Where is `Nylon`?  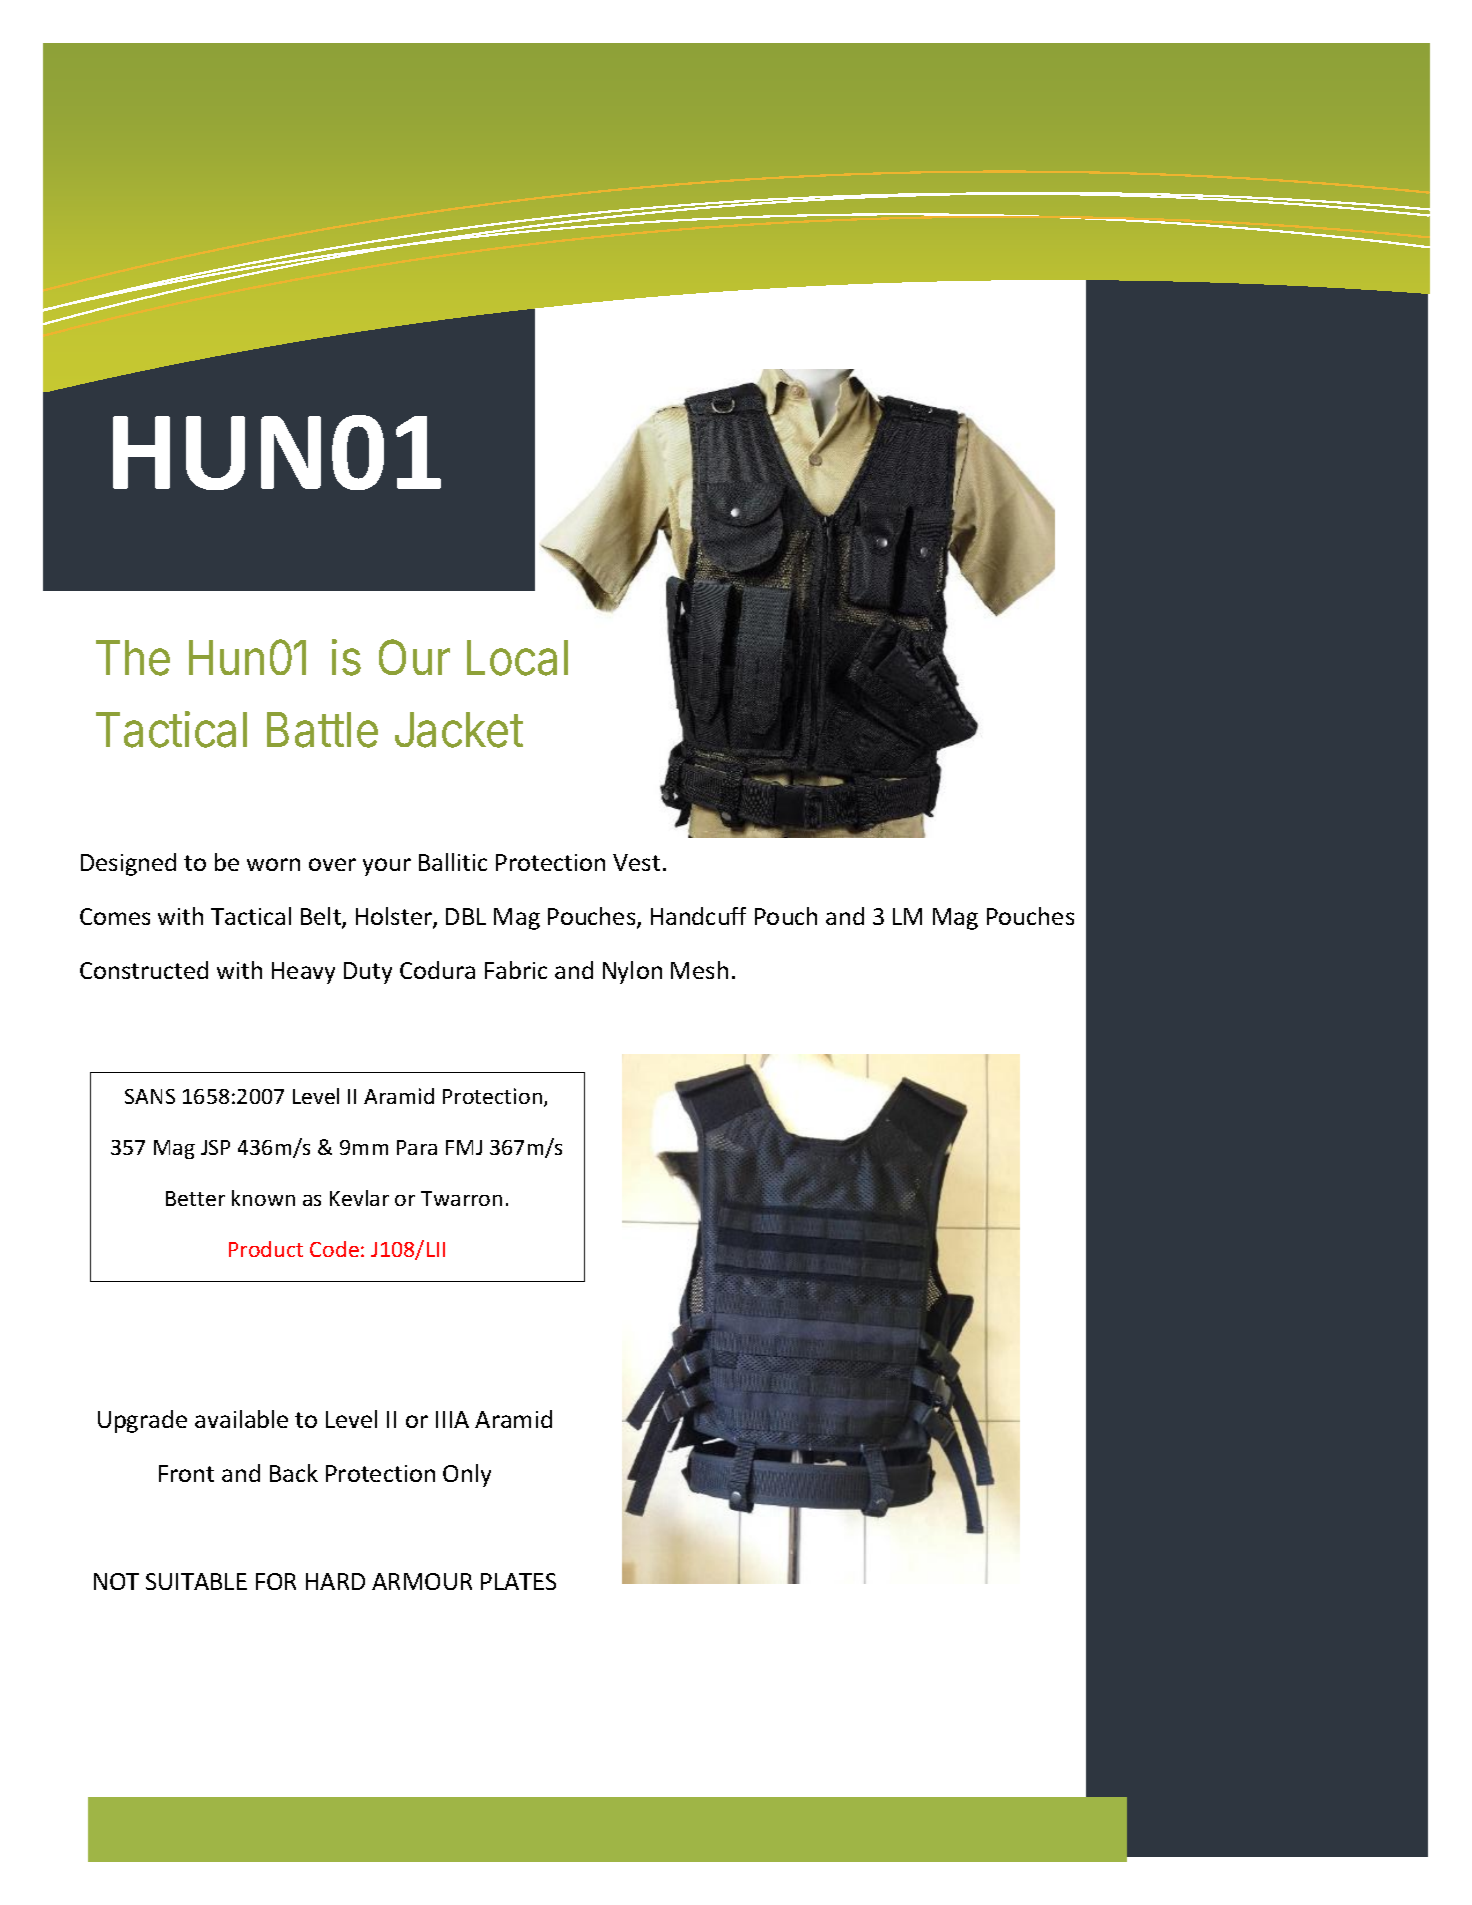
Nylon is located at coordinates (632, 972).
